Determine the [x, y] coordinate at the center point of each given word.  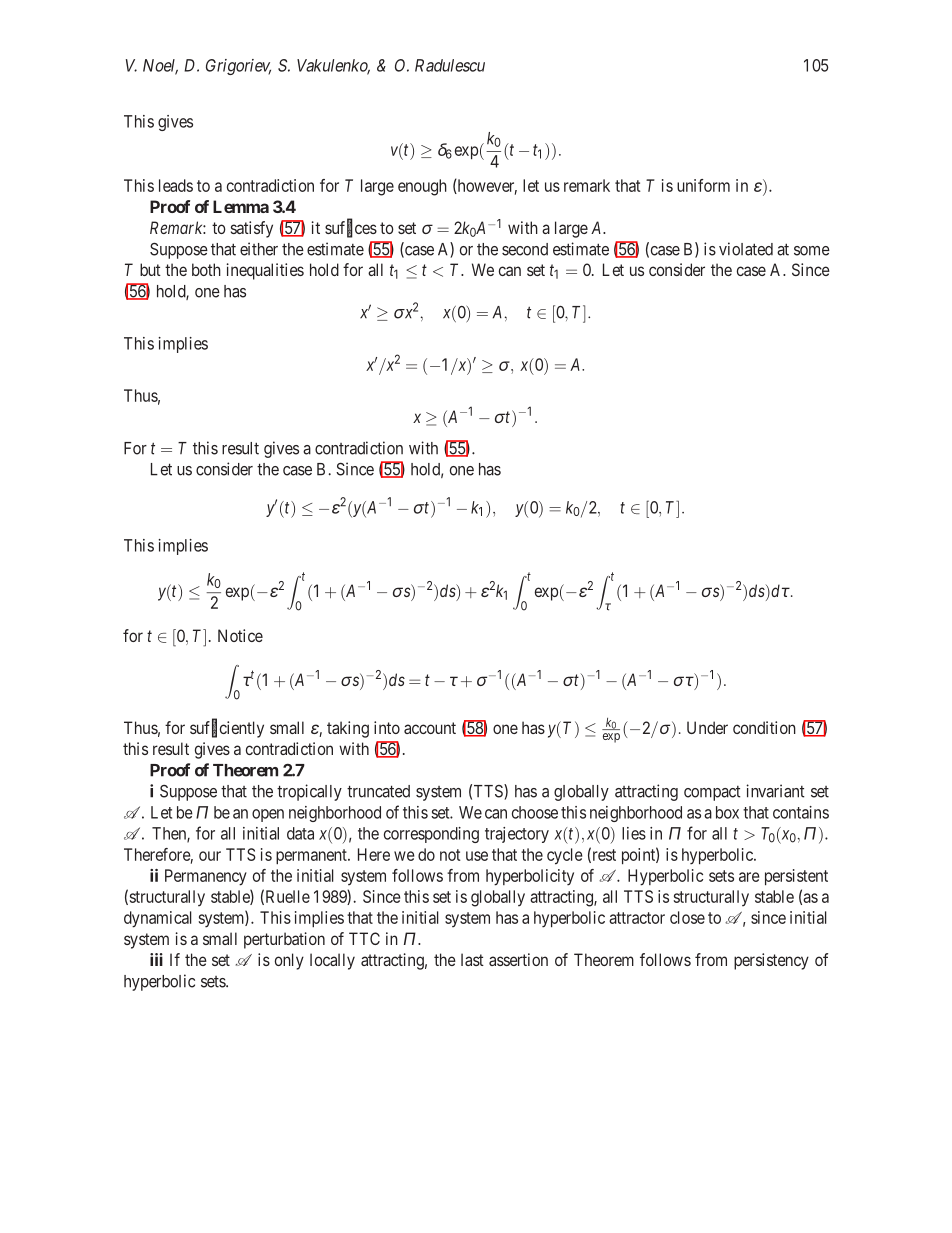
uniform [703, 185]
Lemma [241, 206]
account [430, 728]
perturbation [284, 940]
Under [707, 727]
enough [422, 187]
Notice [240, 635]
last [472, 959]
